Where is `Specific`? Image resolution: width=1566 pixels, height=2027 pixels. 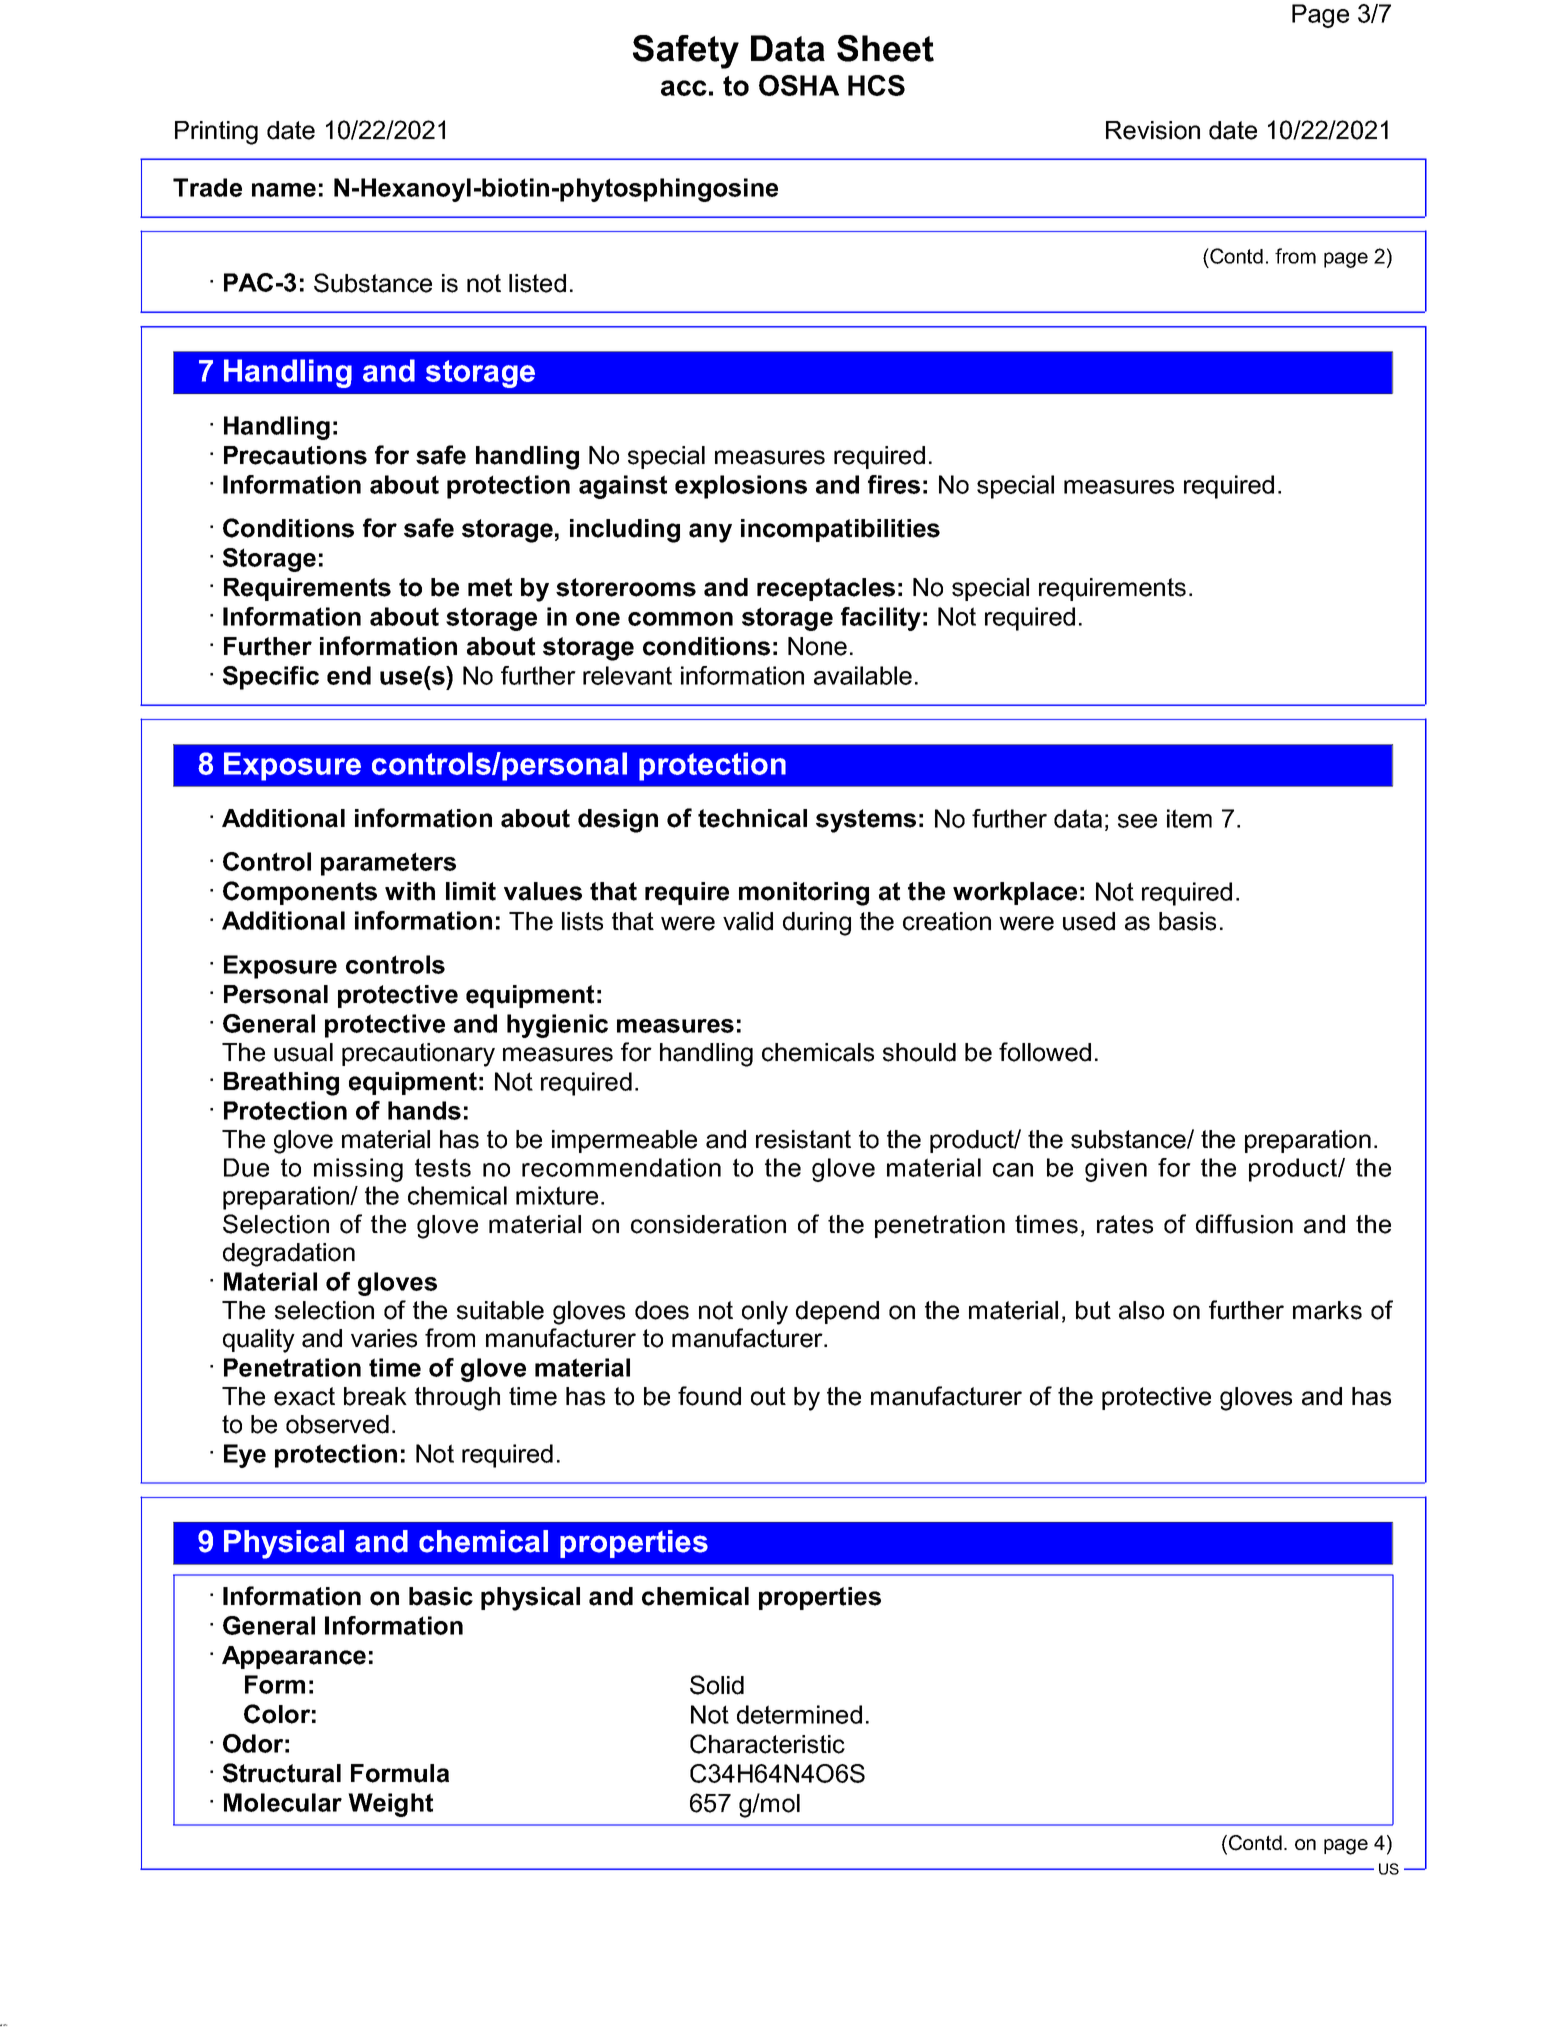
Specific is located at coordinates (271, 678).
